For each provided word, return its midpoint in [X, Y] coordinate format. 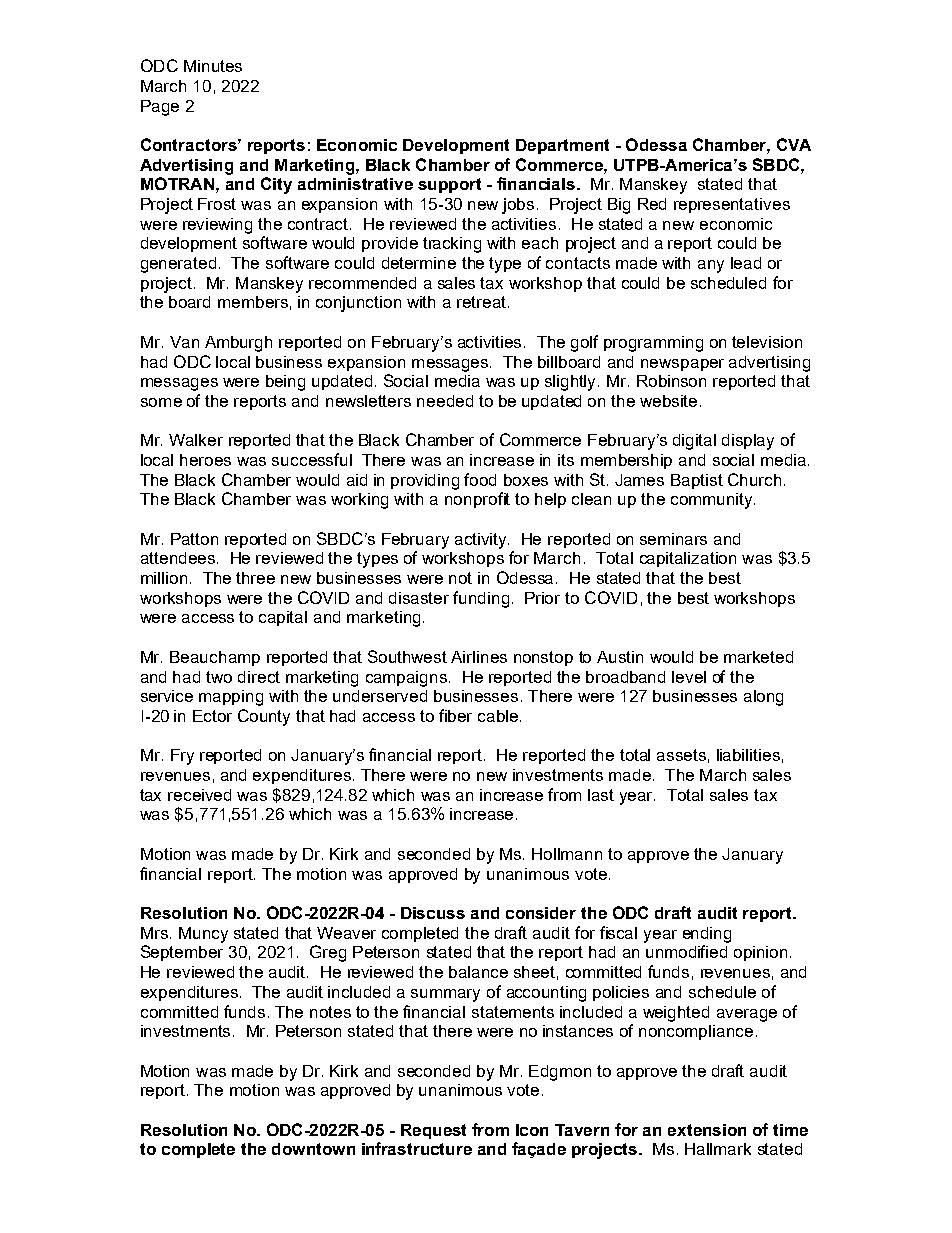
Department [562, 146]
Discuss [433, 913]
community [713, 501]
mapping [231, 698]
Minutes [213, 66]
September [182, 953]
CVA [794, 144]
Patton [194, 539]
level [689, 677]
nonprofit [477, 500]
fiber [455, 715]
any [711, 266]
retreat [481, 302]
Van [184, 342]
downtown [313, 1149]
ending [707, 935]
